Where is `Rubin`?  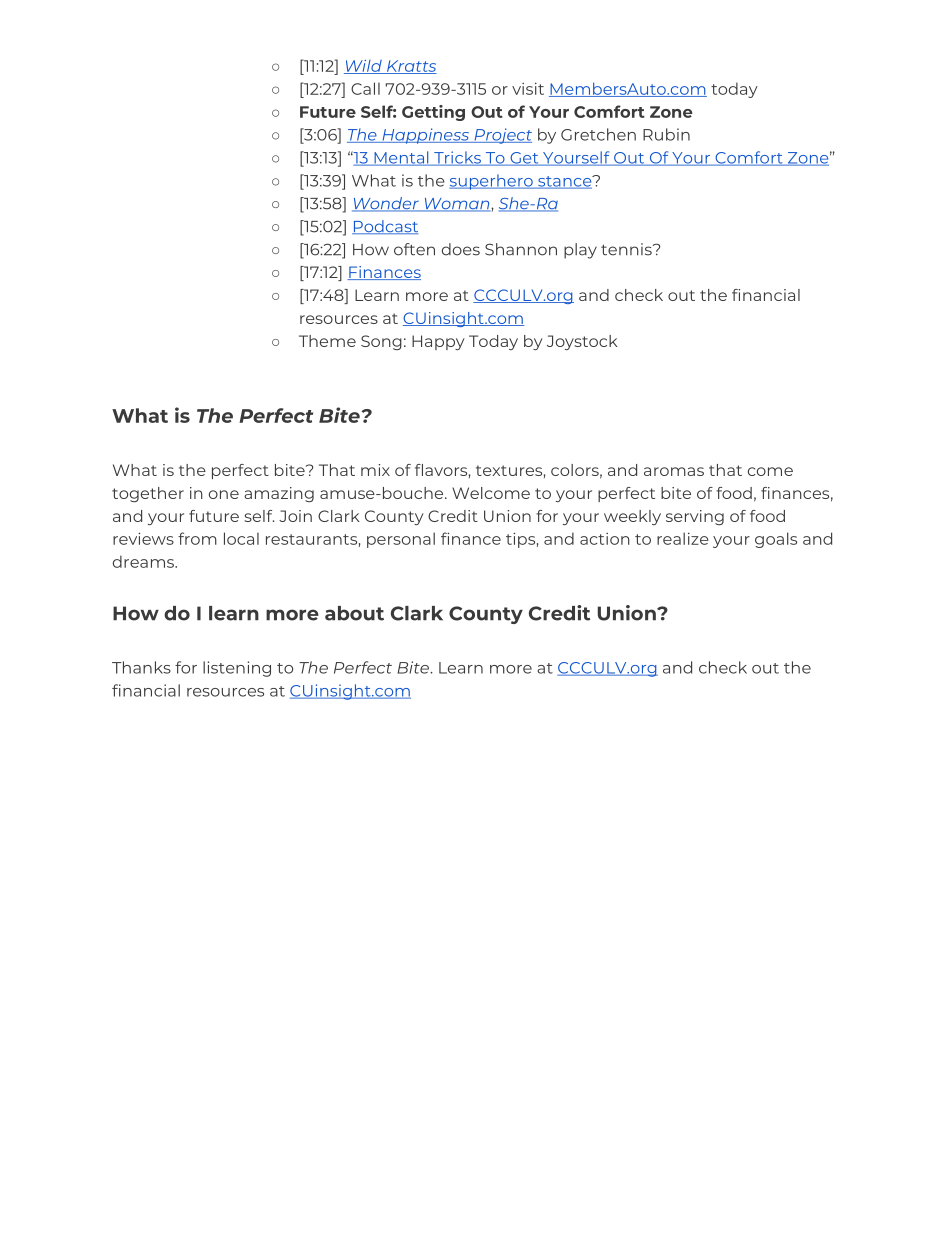
Rubin is located at coordinates (666, 134).
